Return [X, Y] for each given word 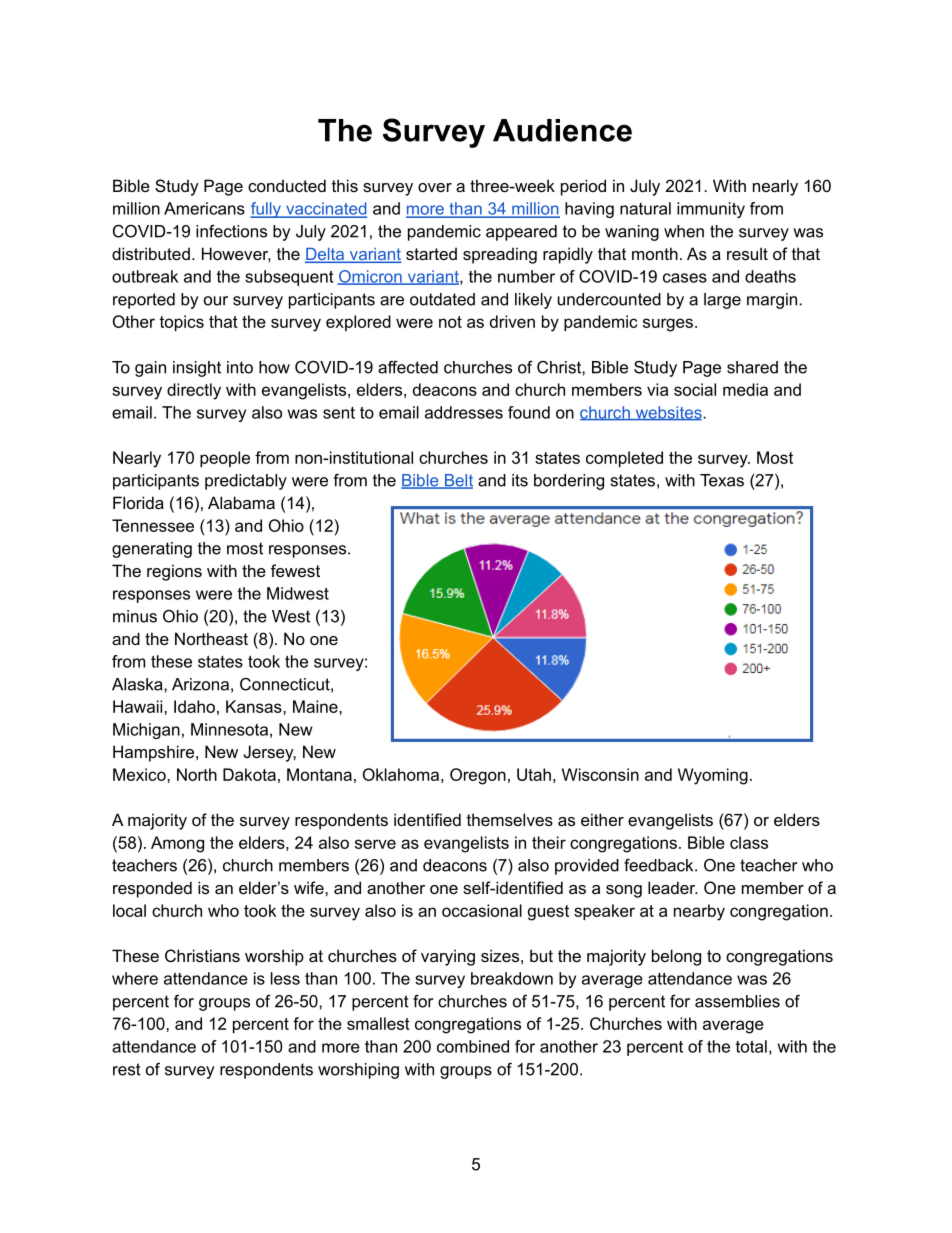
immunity [711, 210]
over [435, 187]
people [225, 459]
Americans [204, 208]
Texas [722, 480]
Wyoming [713, 776]
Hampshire [153, 753]
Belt [457, 481]
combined [473, 1046]
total [751, 1046]
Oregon [478, 776]
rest [127, 1069]
